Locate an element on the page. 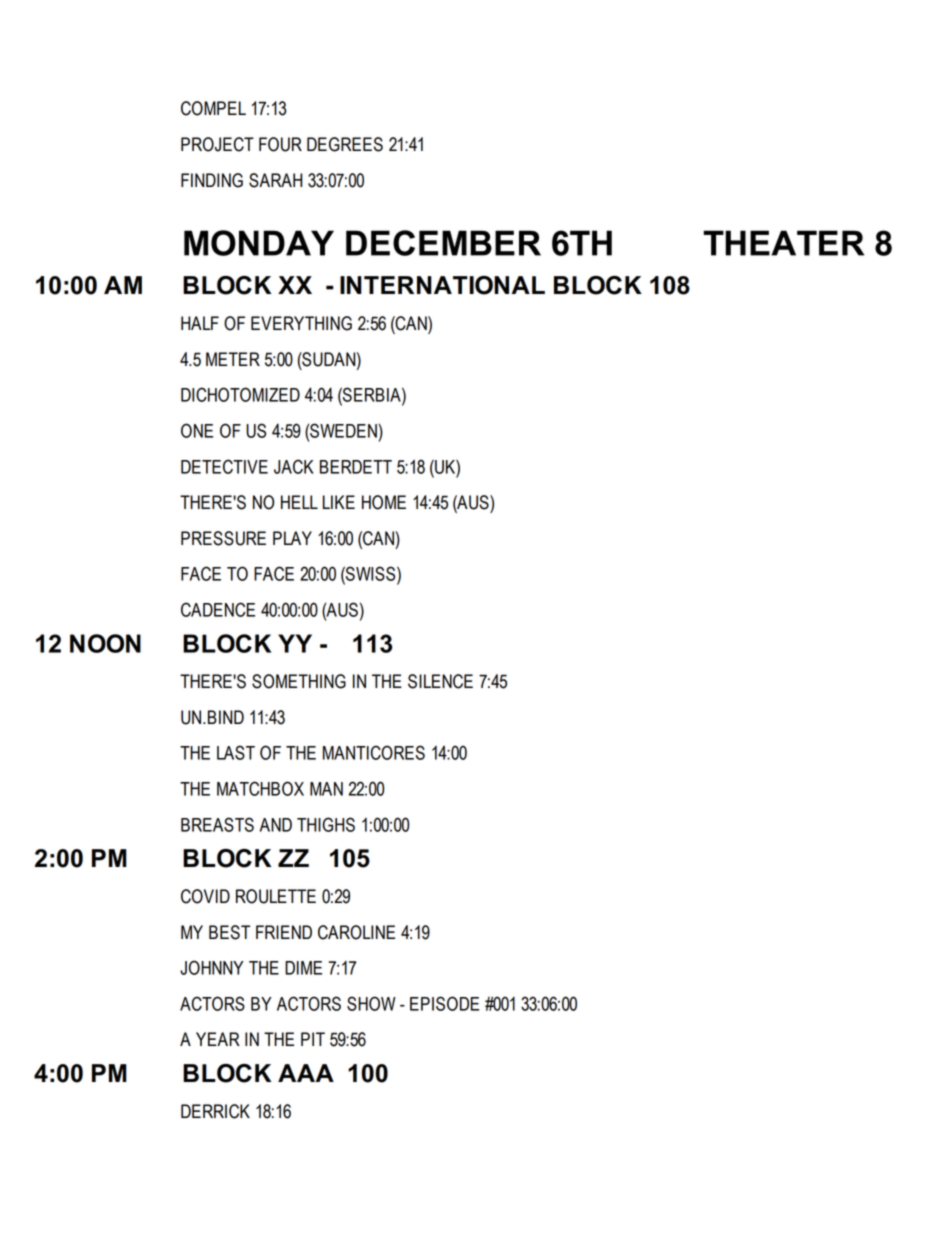 Image resolution: width=952 pixels, height=1233 pixels. INTERNATIONAL is located at coordinates (442, 285).
